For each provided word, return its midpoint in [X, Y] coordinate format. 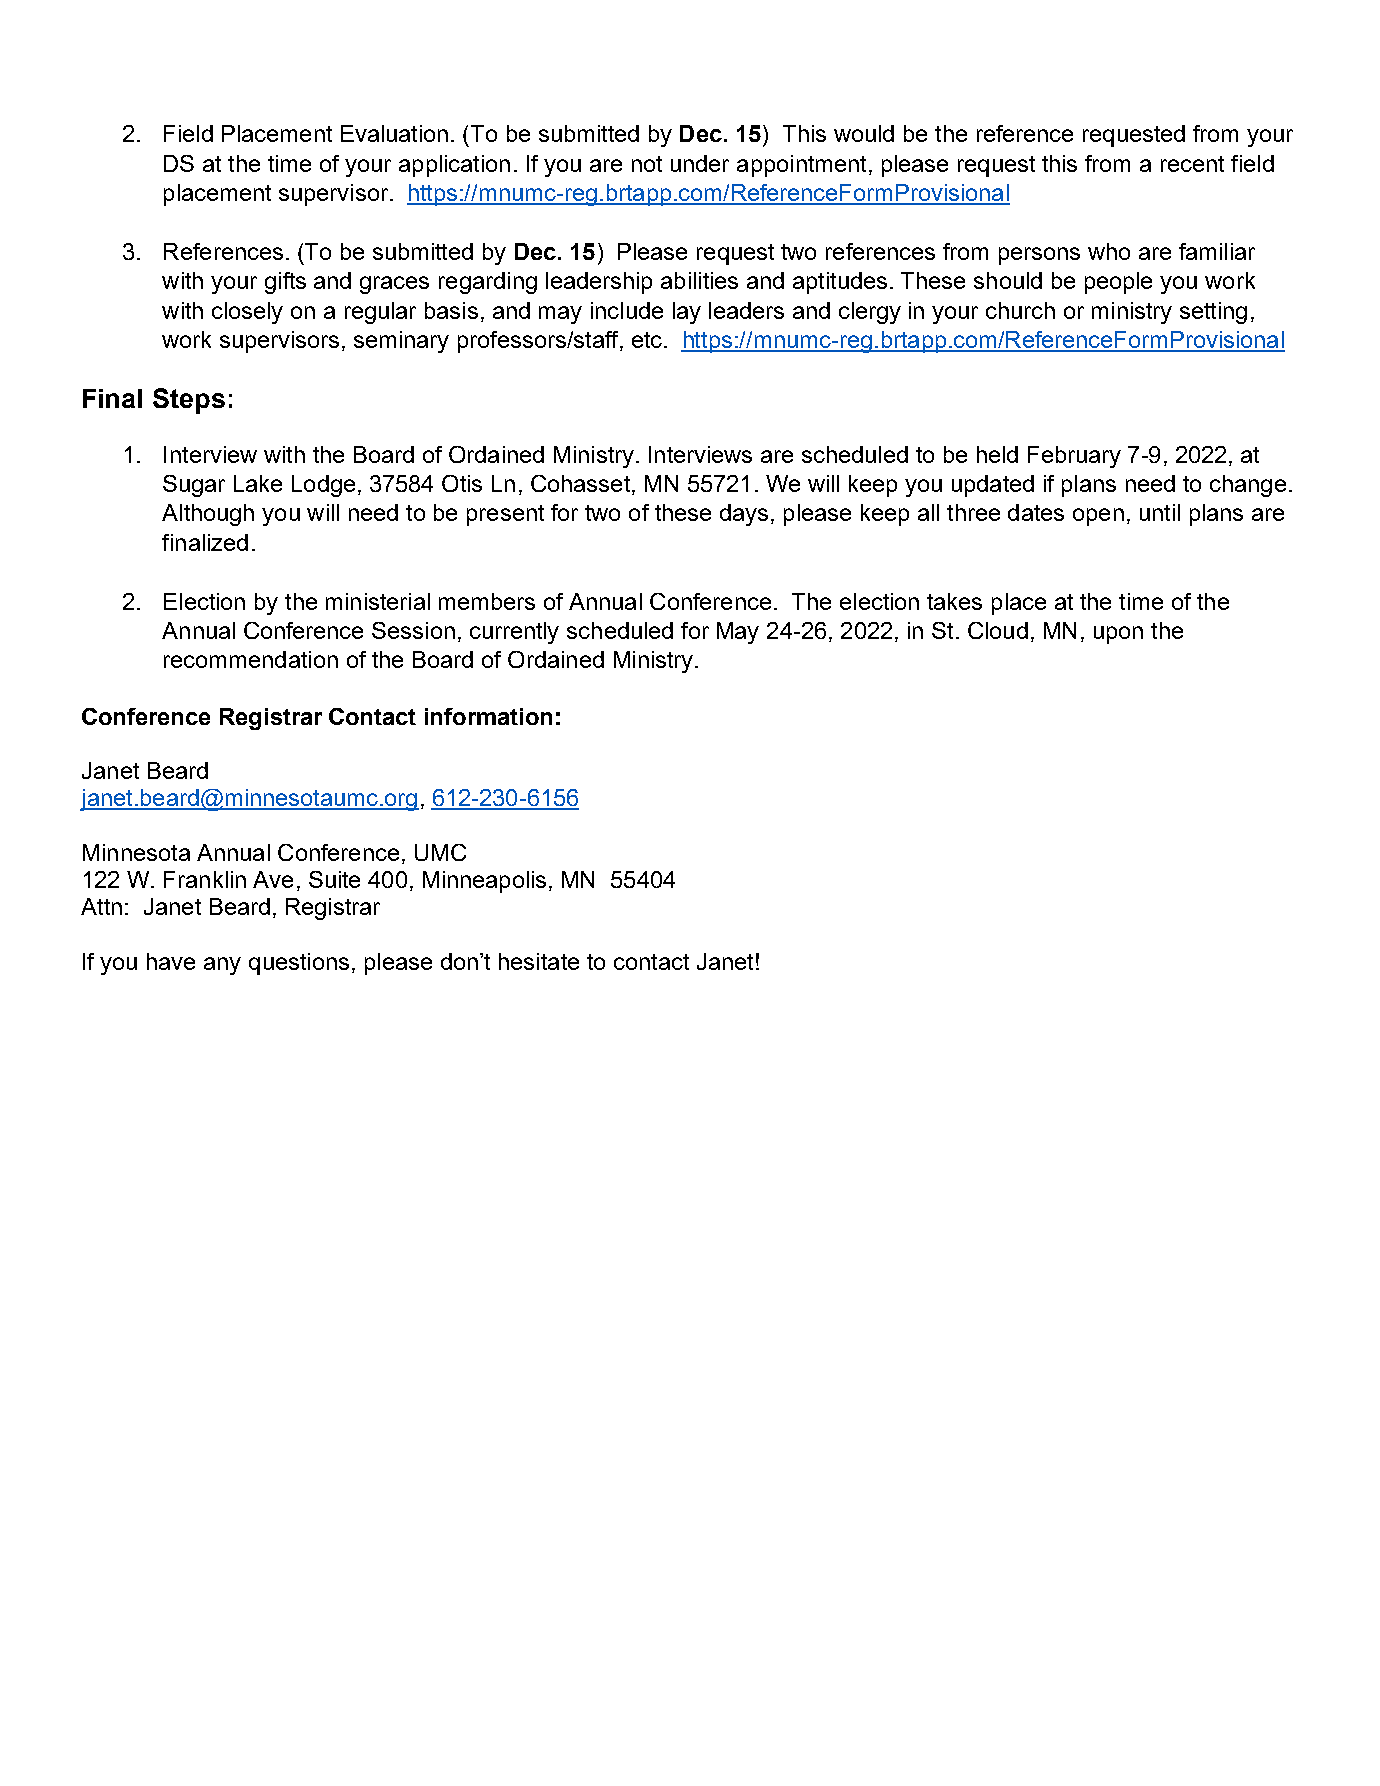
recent [1192, 164]
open [1098, 517]
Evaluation [394, 133]
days [744, 515]
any [222, 966]
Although [208, 515]
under [700, 163]
